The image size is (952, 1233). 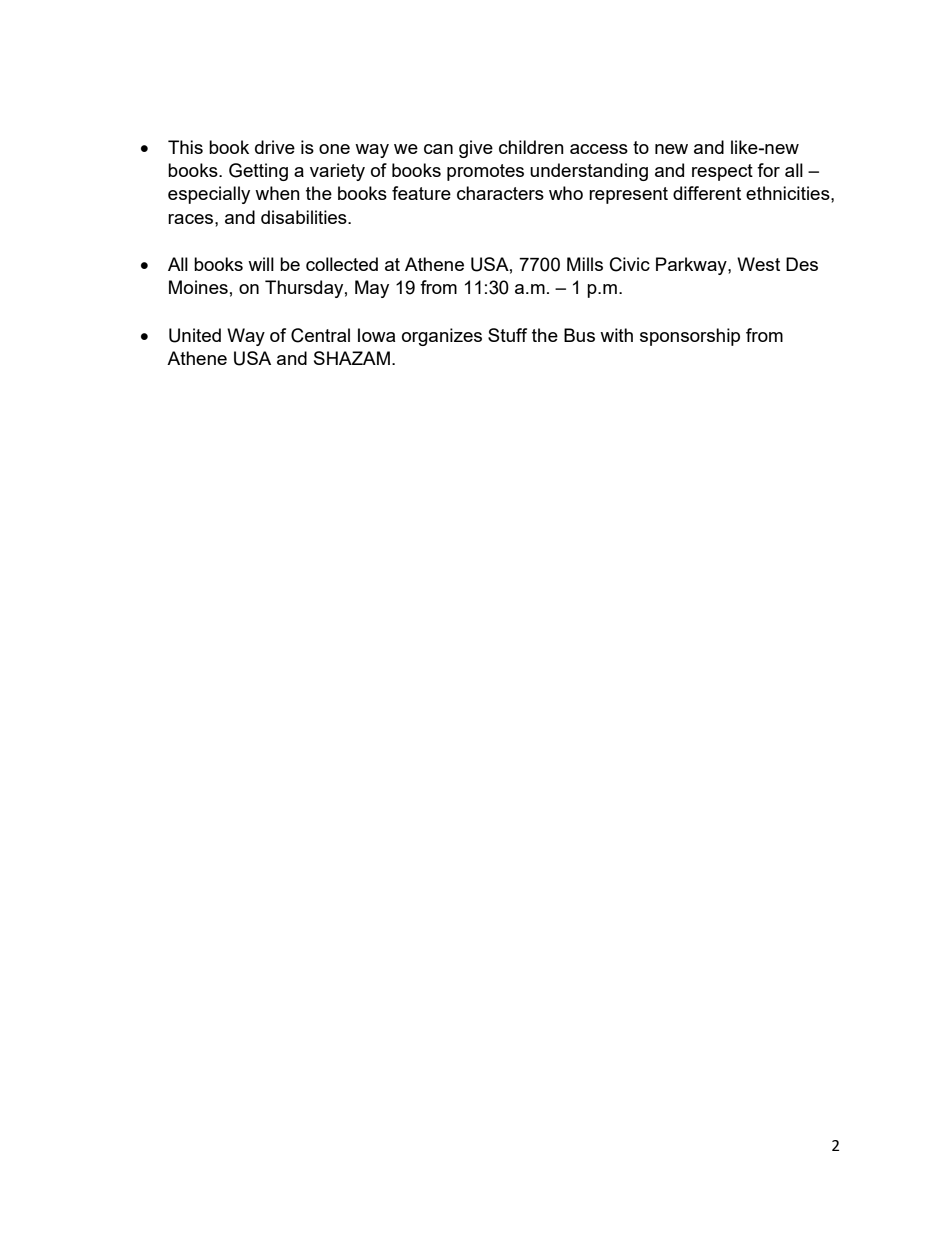 I want to click on Mills, so click(x=585, y=264).
